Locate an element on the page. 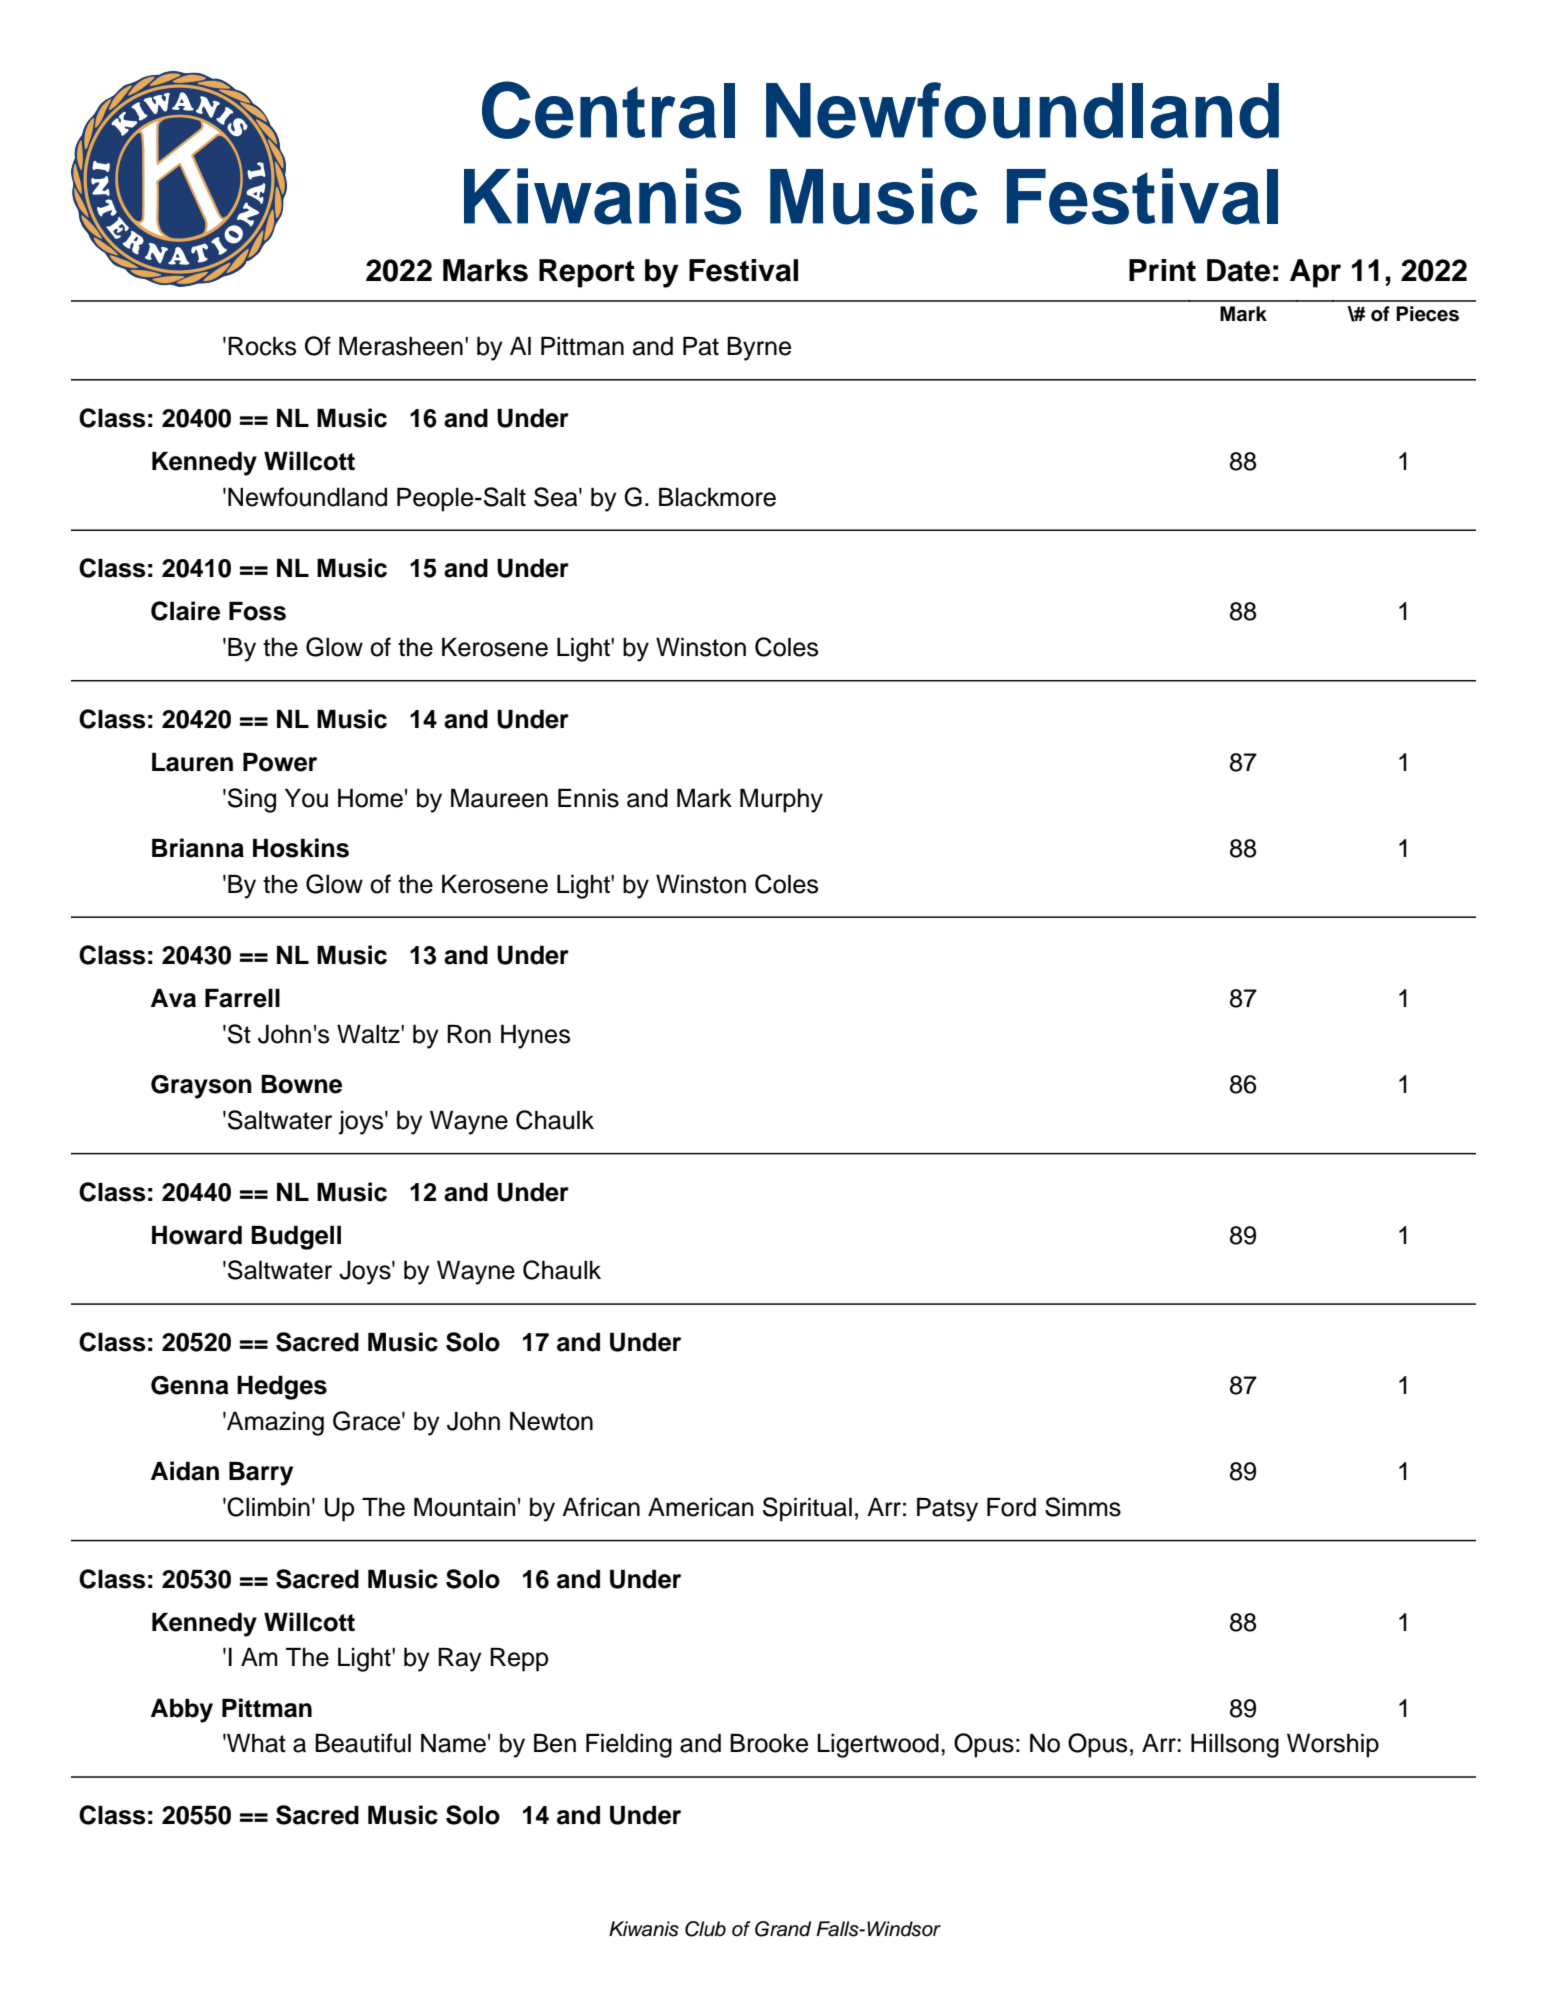  Rocks is located at coordinates (262, 346).
